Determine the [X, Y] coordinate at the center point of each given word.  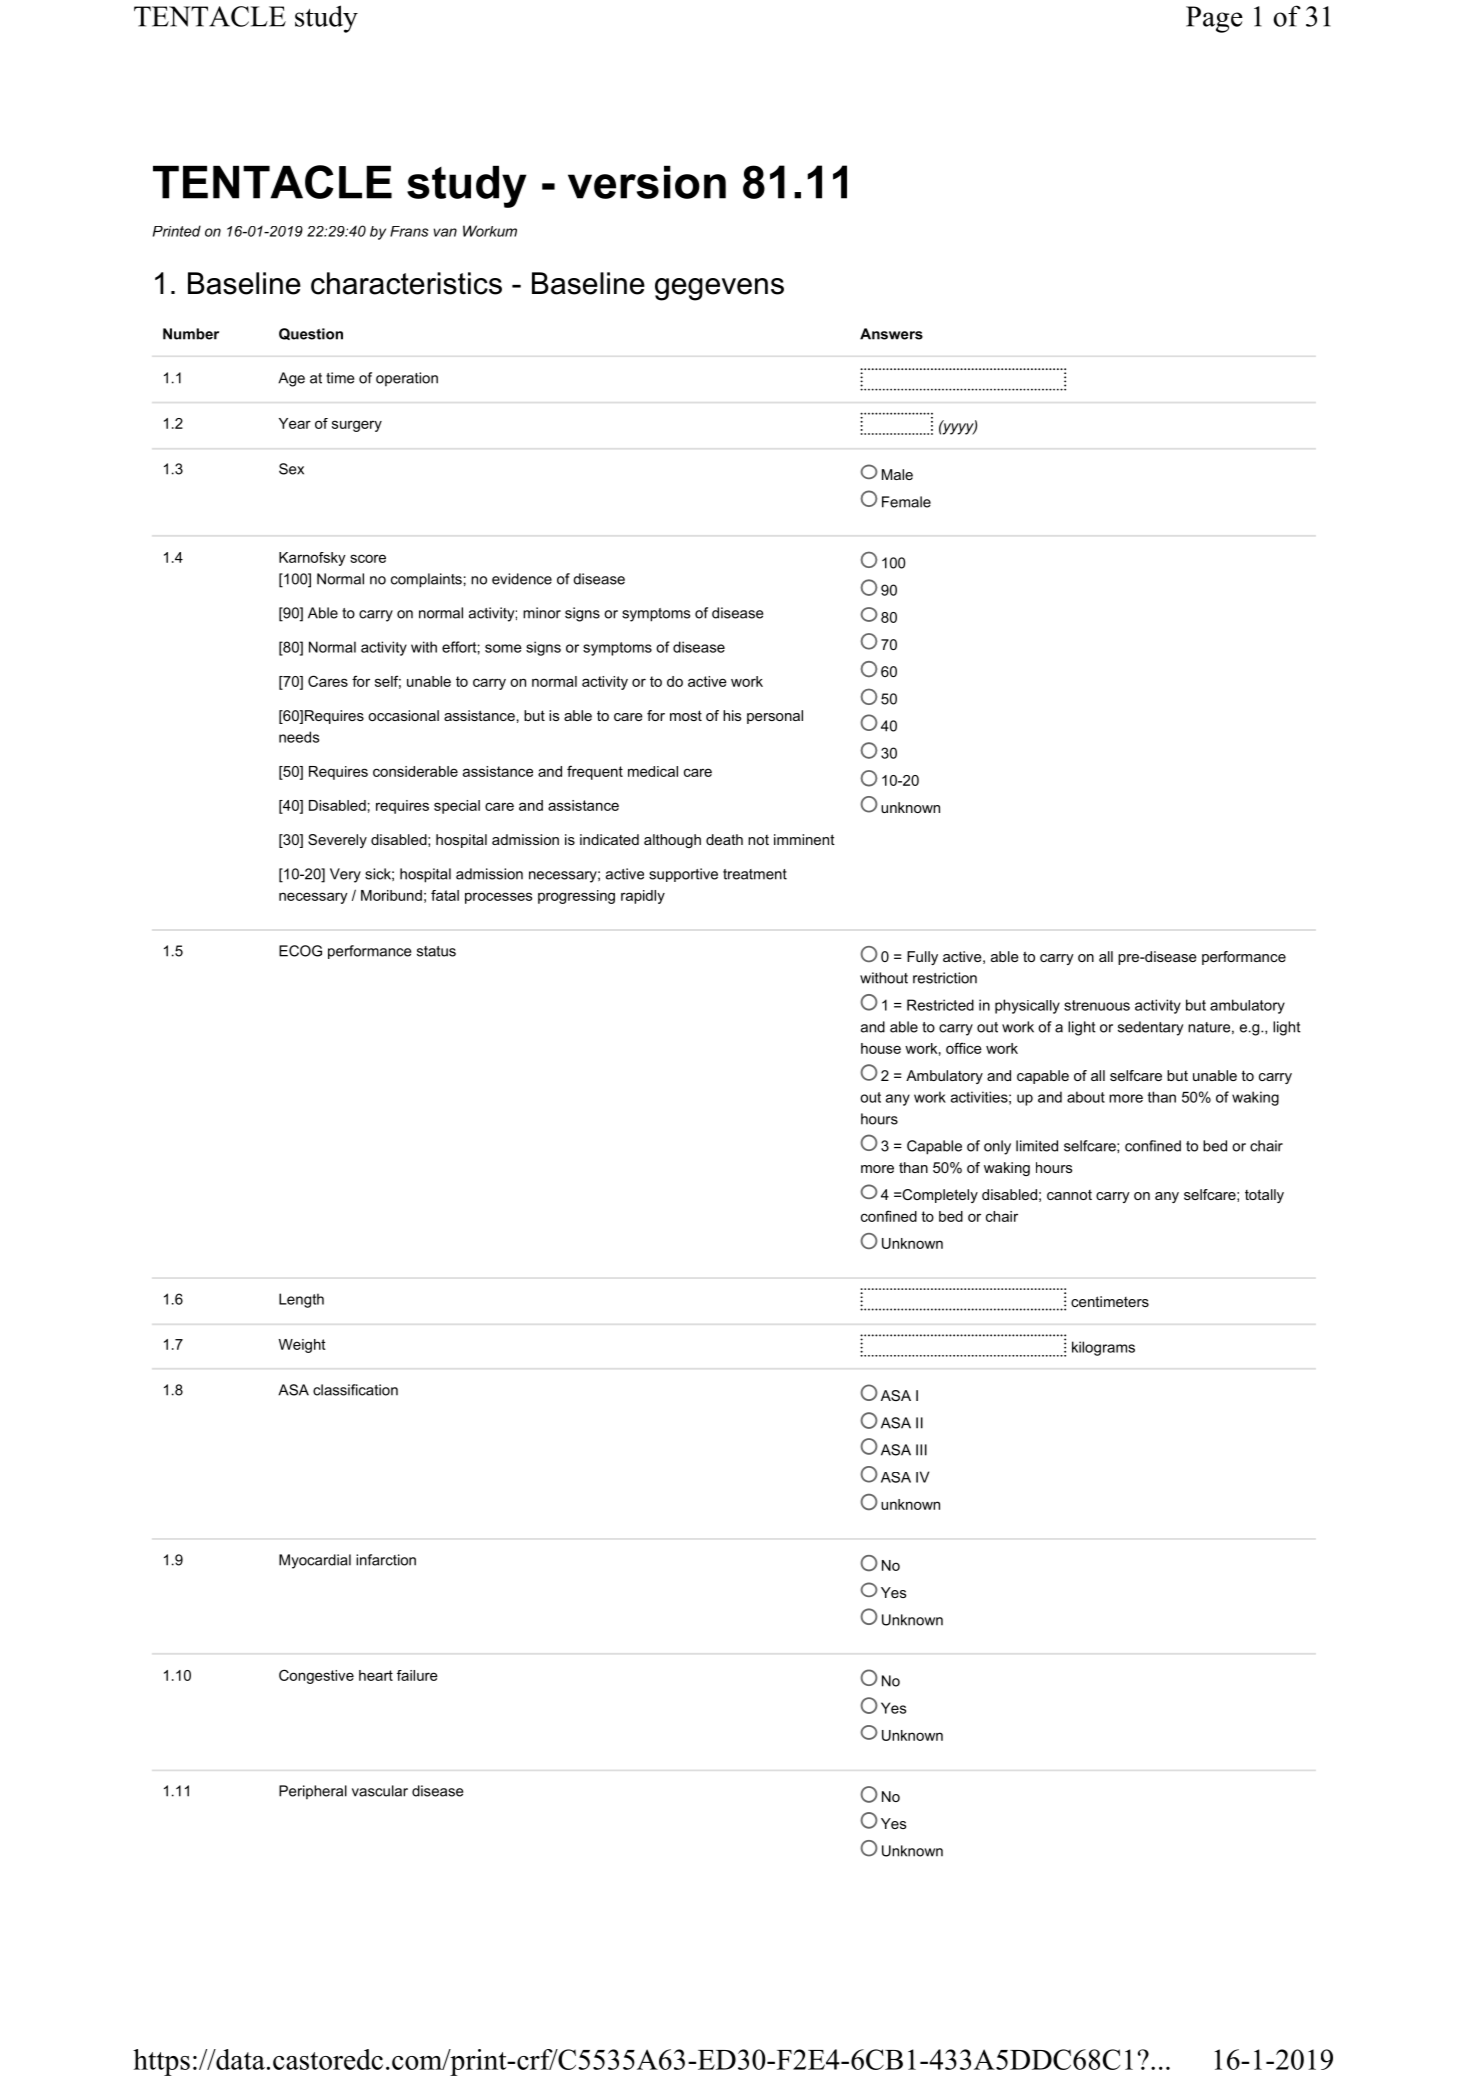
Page [1214, 19]
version [647, 182]
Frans [409, 231]
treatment [755, 874]
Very [345, 875]
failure [417, 1675]
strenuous [1097, 1005]
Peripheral [313, 1792]
